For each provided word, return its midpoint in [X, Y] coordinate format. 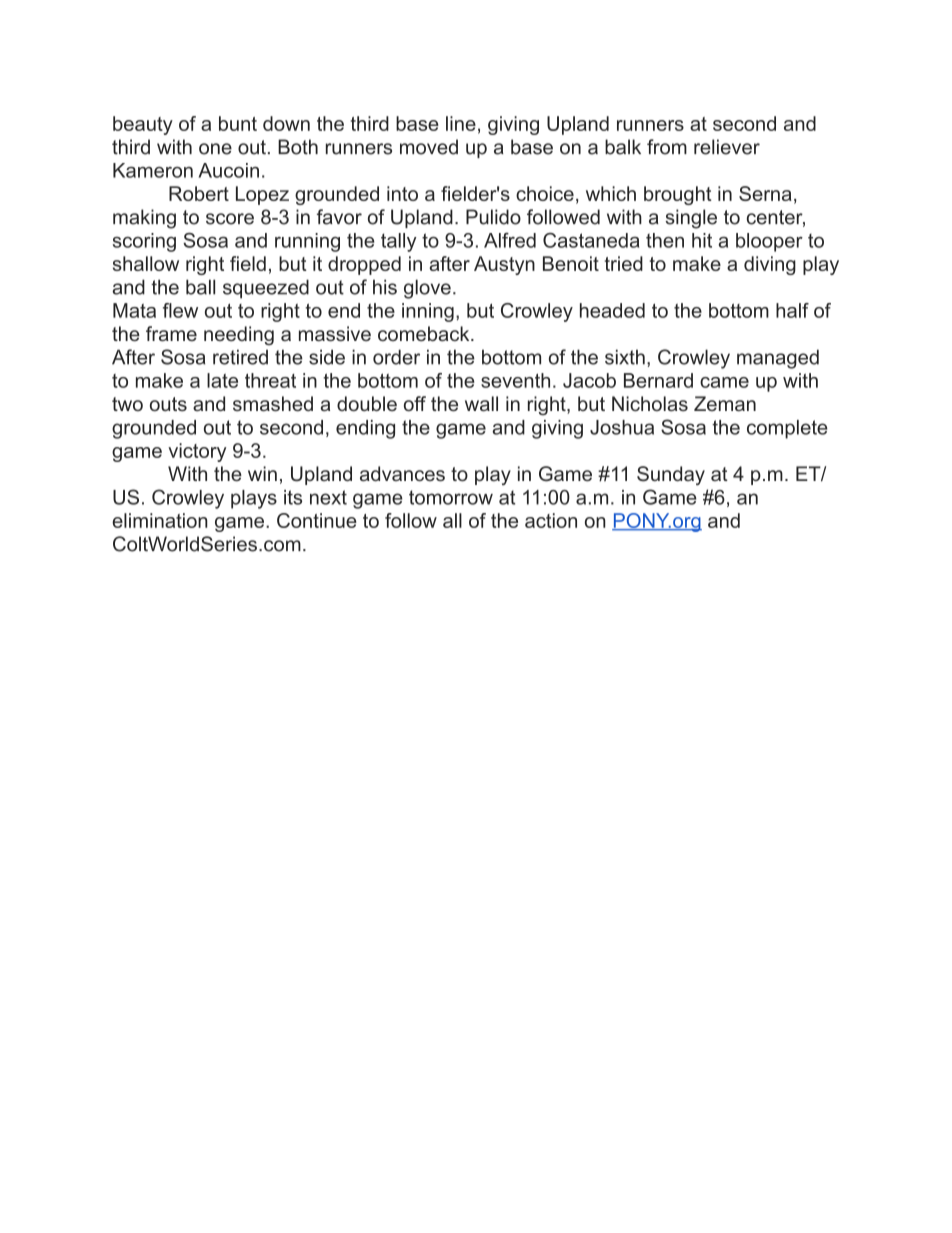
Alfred [510, 240]
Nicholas [650, 403]
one [215, 149]
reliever [727, 147]
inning [428, 312]
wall [481, 403]
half [792, 310]
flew [180, 310]
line [461, 123]
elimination [160, 520]
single [691, 219]
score [230, 219]
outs [168, 404]
